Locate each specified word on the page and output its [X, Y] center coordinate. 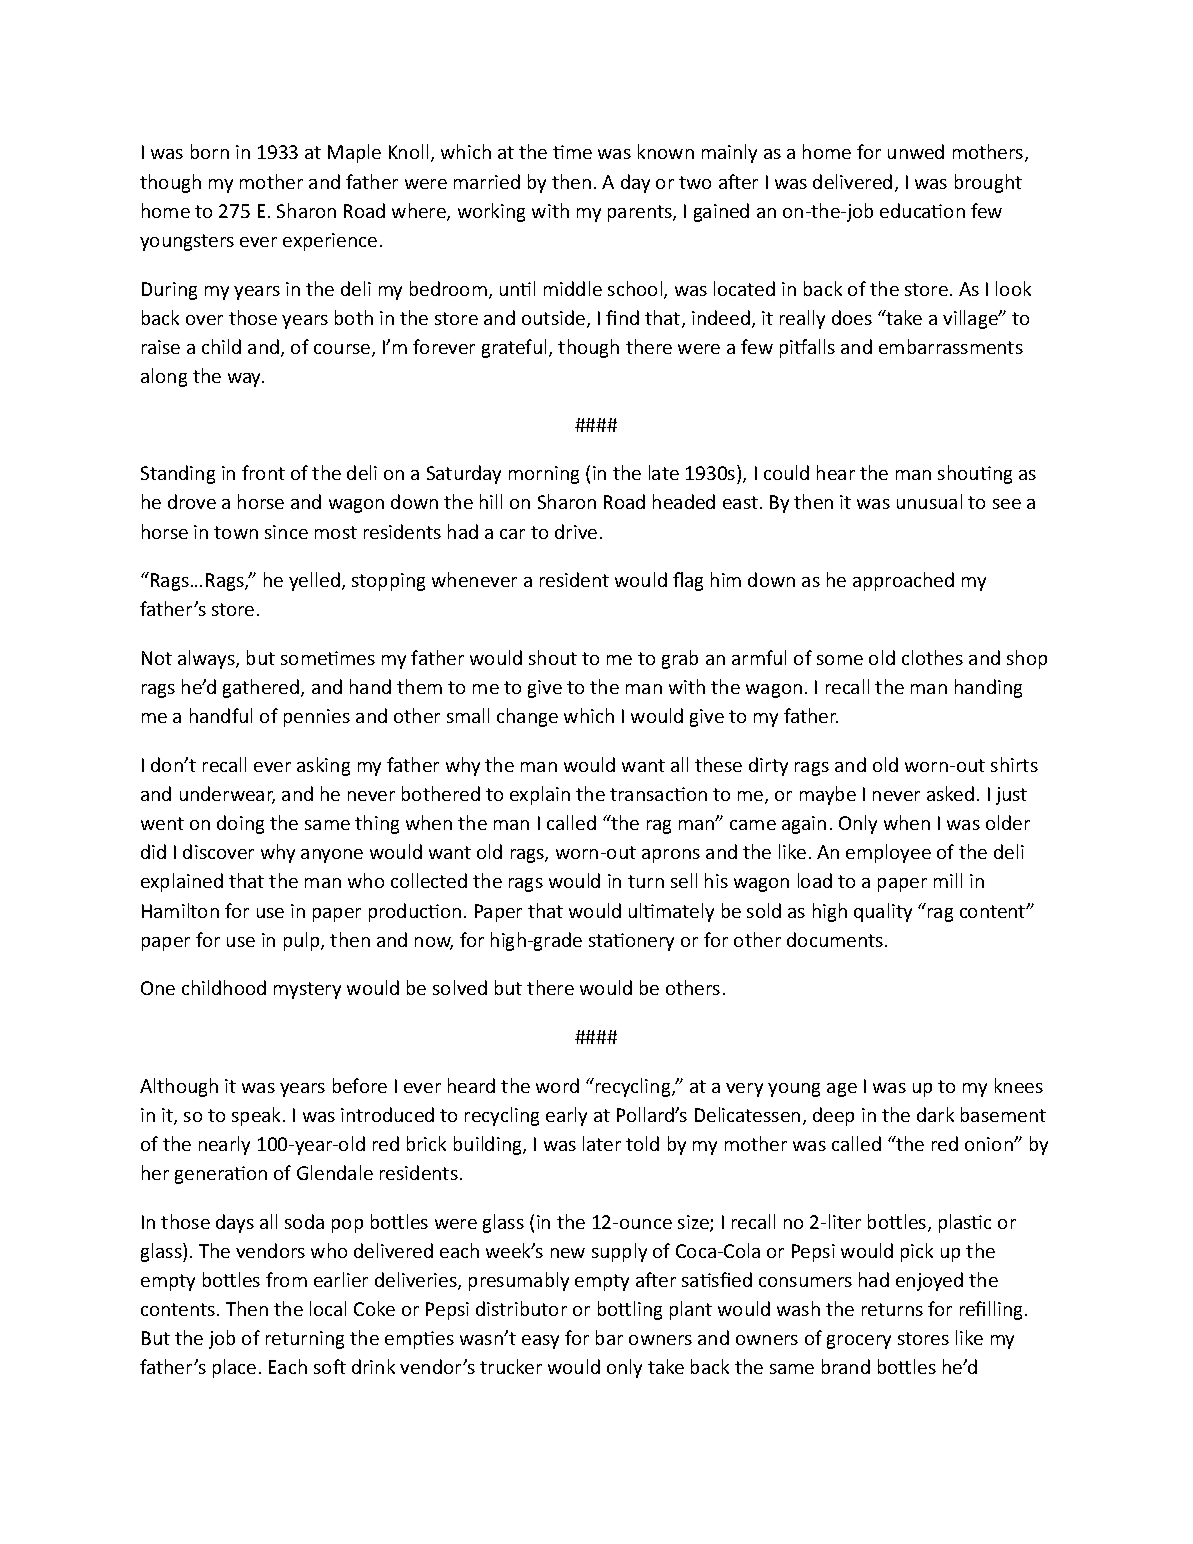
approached [903, 581]
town [236, 532]
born [210, 151]
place [234, 1368]
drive [576, 531]
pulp [303, 941]
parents [641, 213]
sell [684, 880]
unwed [916, 151]
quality [883, 912]
